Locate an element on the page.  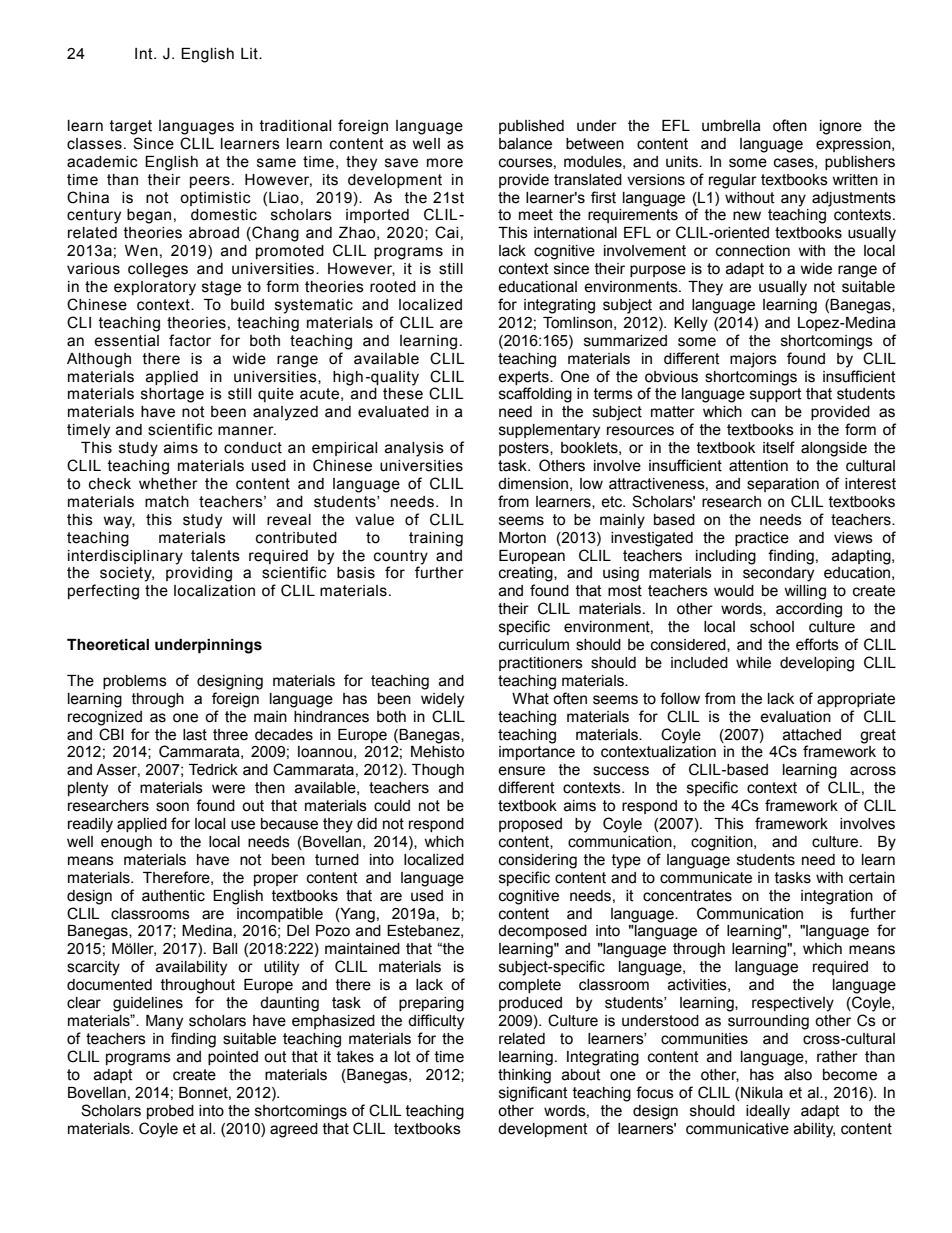
probed is located at coordinates (170, 1112).
